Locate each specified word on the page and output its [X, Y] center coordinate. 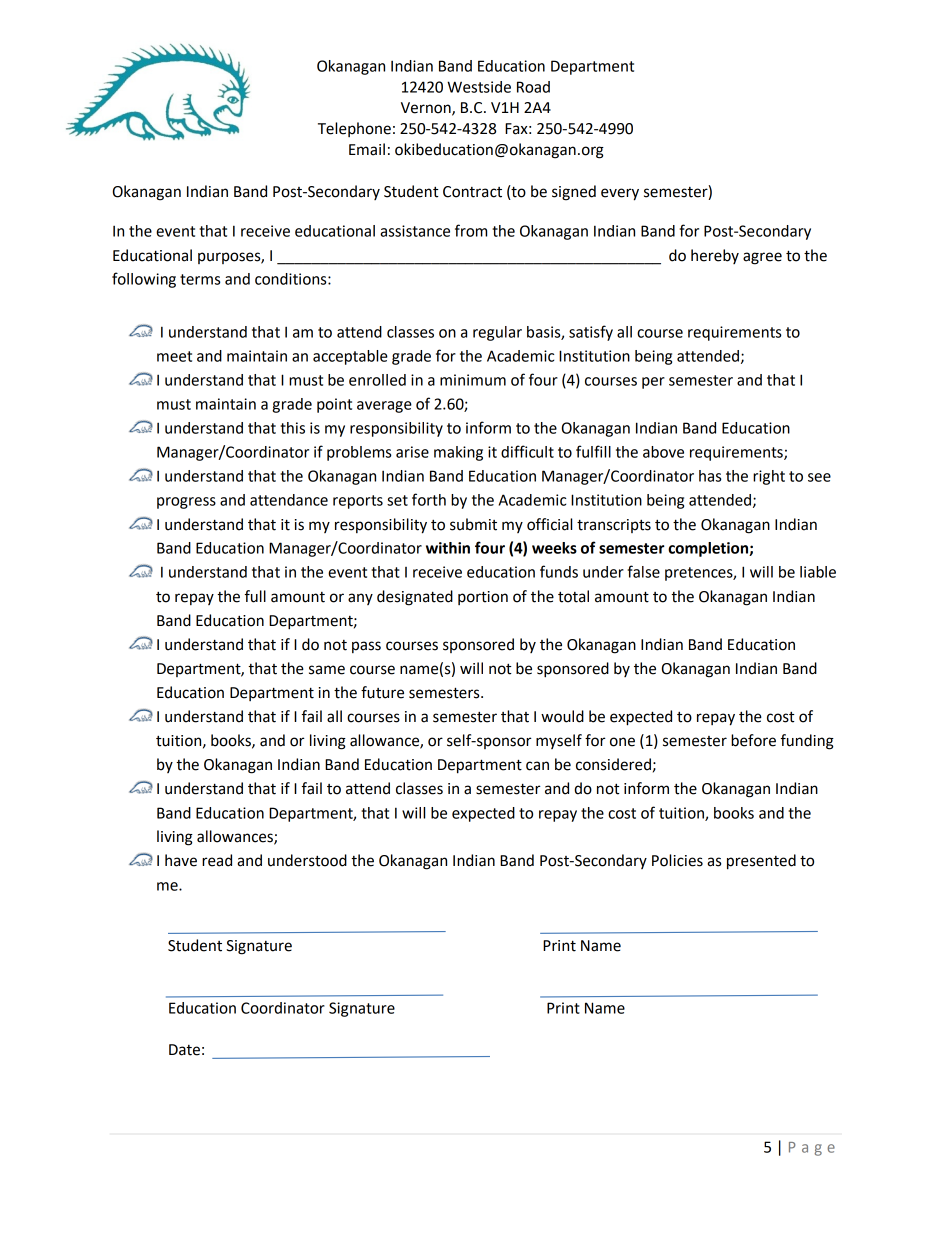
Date [184, 1050]
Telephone [354, 129]
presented [761, 862]
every [620, 194]
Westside [479, 87]
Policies [677, 860]
